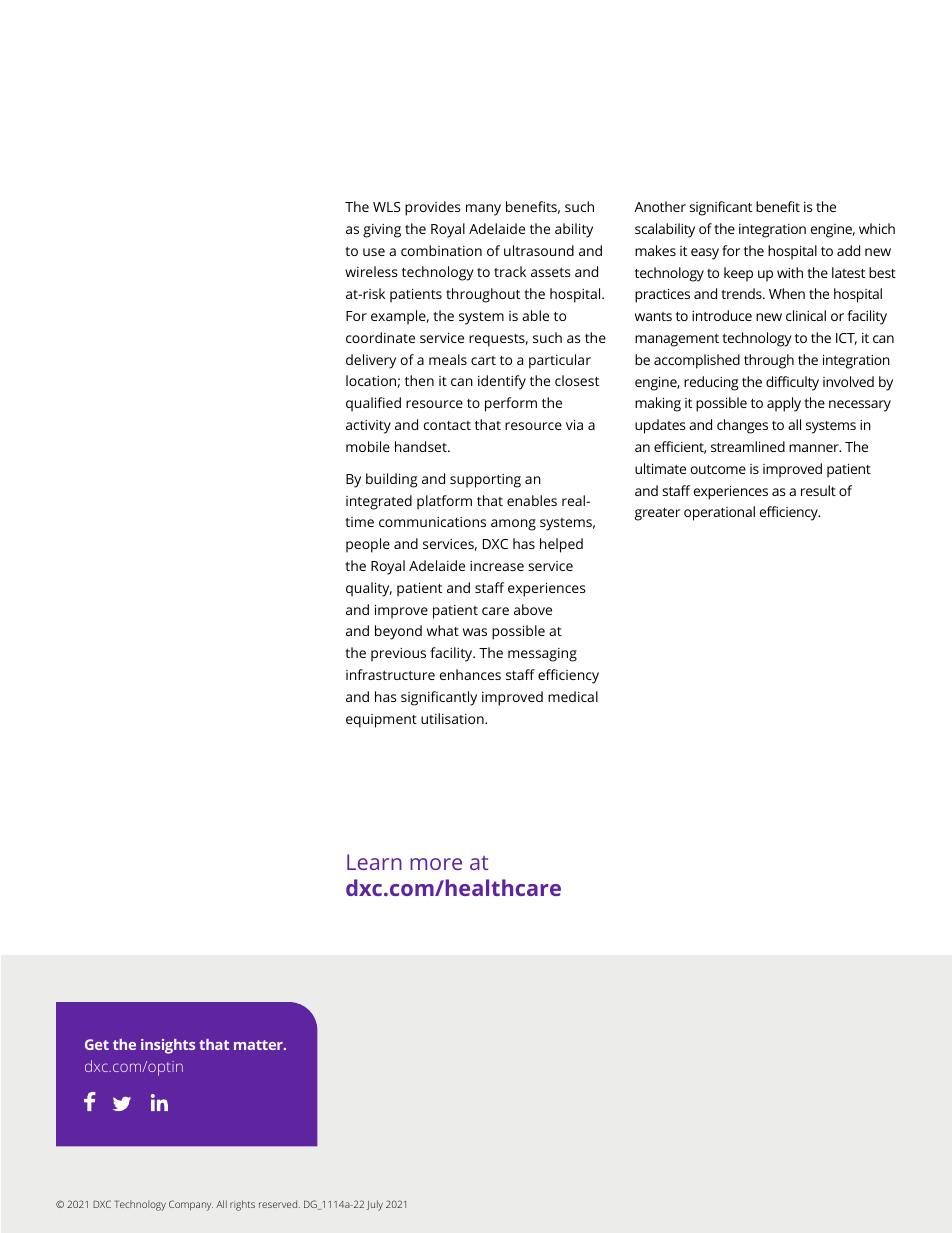 The height and width of the screenshot is (1233, 952). What do you see at coordinates (483, 210) in the screenshot?
I see `many` at bounding box center [483, 210].
